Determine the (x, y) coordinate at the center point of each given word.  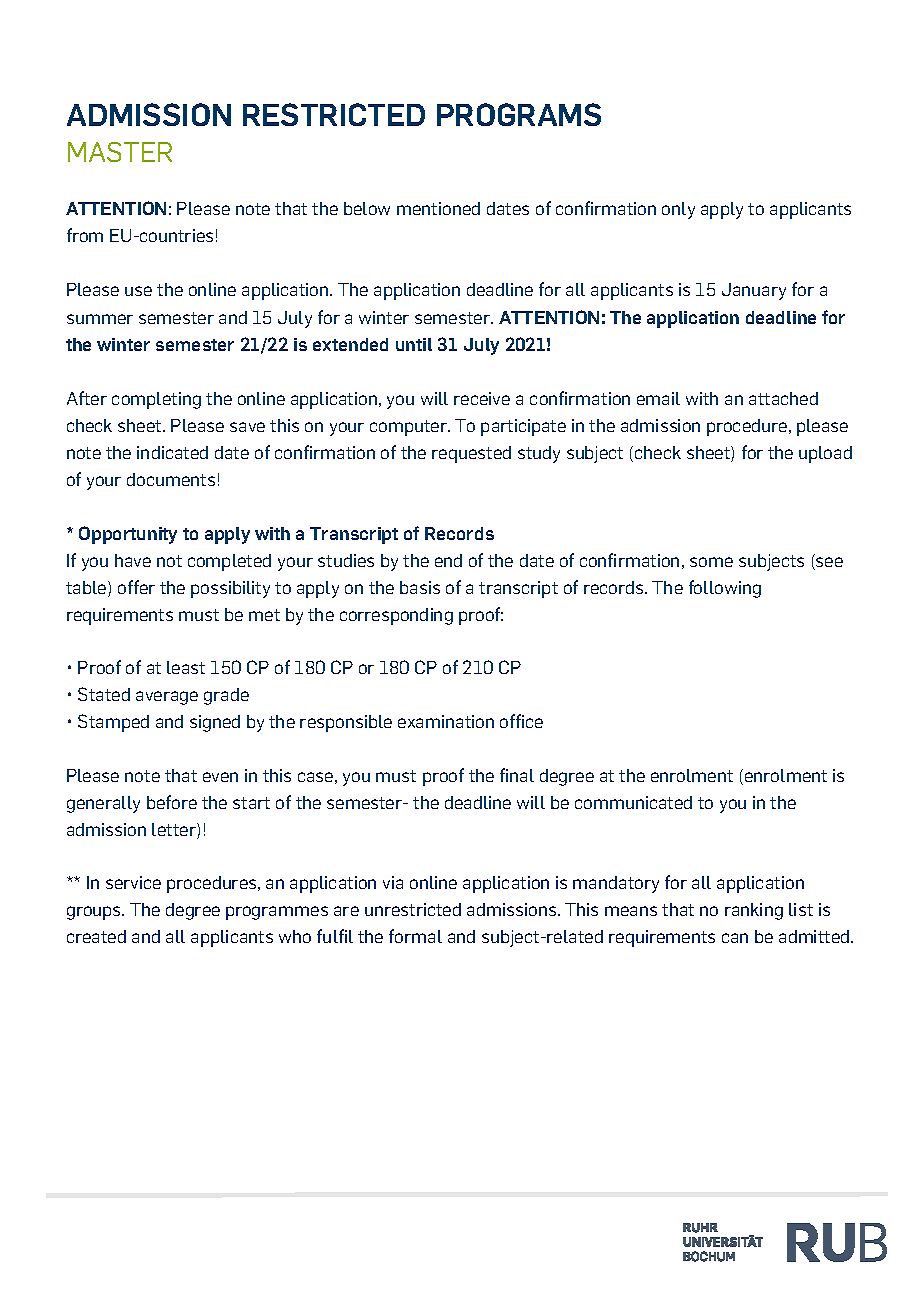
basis (420, 587)
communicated (633, 802)
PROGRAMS (519, 114)
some (711, 562)
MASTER (120, 152)
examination (446, 721)
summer (100, 319)
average (167, 698)
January (754, 291)
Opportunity (128, 535)
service (133, 882)
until (414, 344)
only (678, 210)
